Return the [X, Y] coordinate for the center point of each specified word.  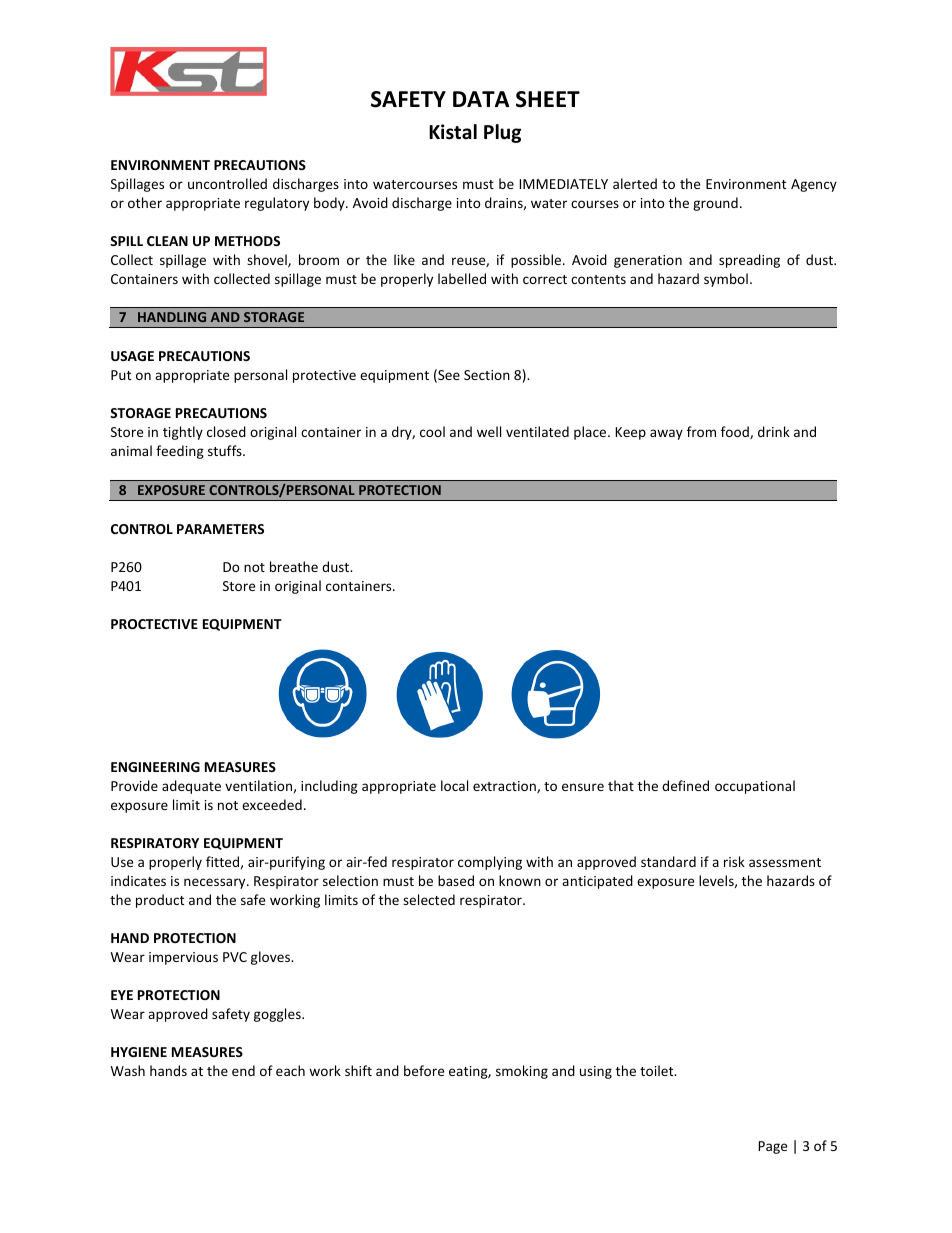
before [424, 1070]
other [145, 202]
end [243, 1070]
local [454, 785]
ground [715, 204]
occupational [755, 787]
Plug [502, 133]
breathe [294, 566]
